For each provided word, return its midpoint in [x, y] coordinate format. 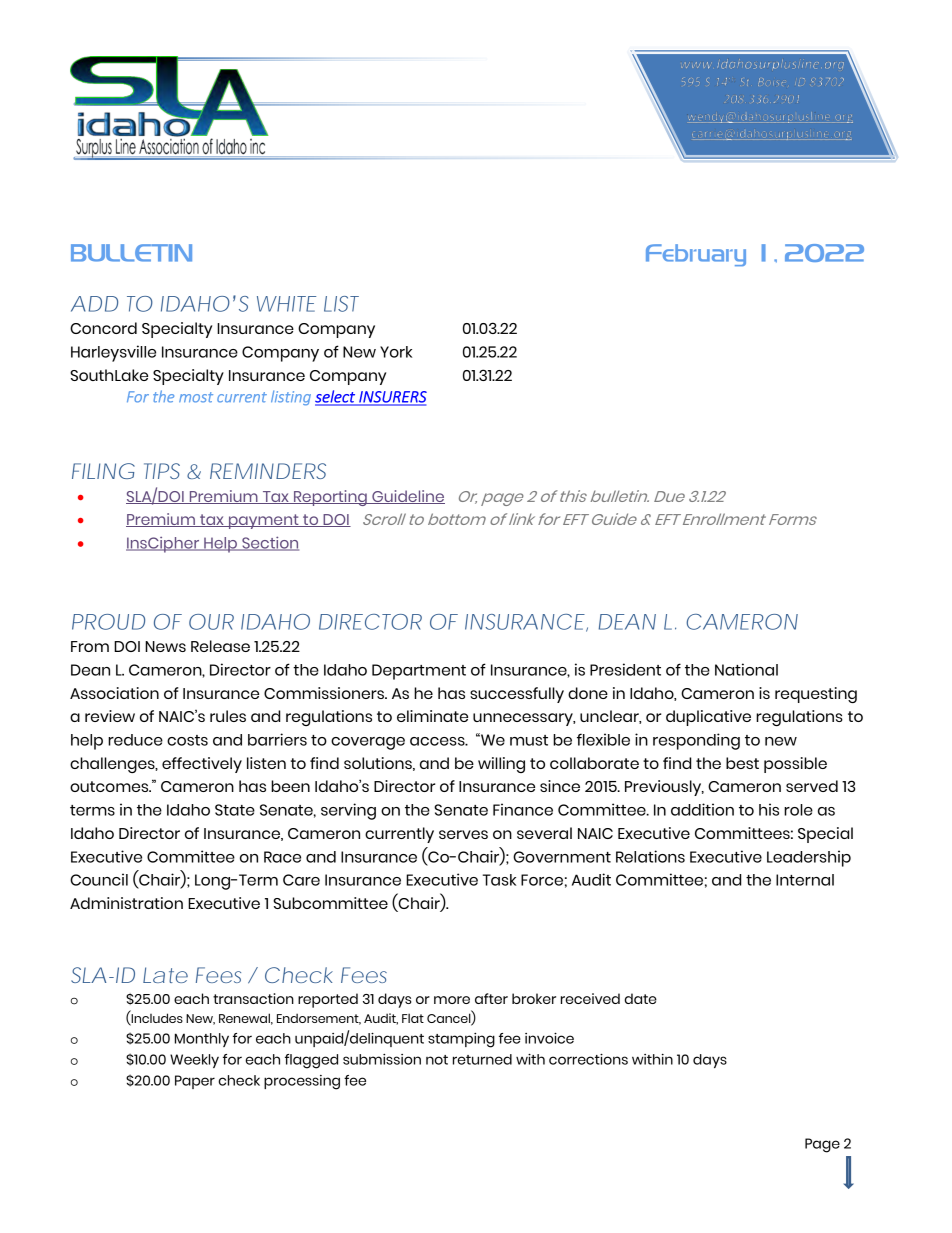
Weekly [194, 1061]
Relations [650, 856]
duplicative [708, 718]
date [640, 998]
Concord [103, 328]
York [396, 352]
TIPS [162, 471]
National [746, 669]
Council [99, 879]
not [437, 1060]
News [165, 646]
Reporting [330, 498]
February [696, 255]
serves [463, 834]
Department [419, 672]
